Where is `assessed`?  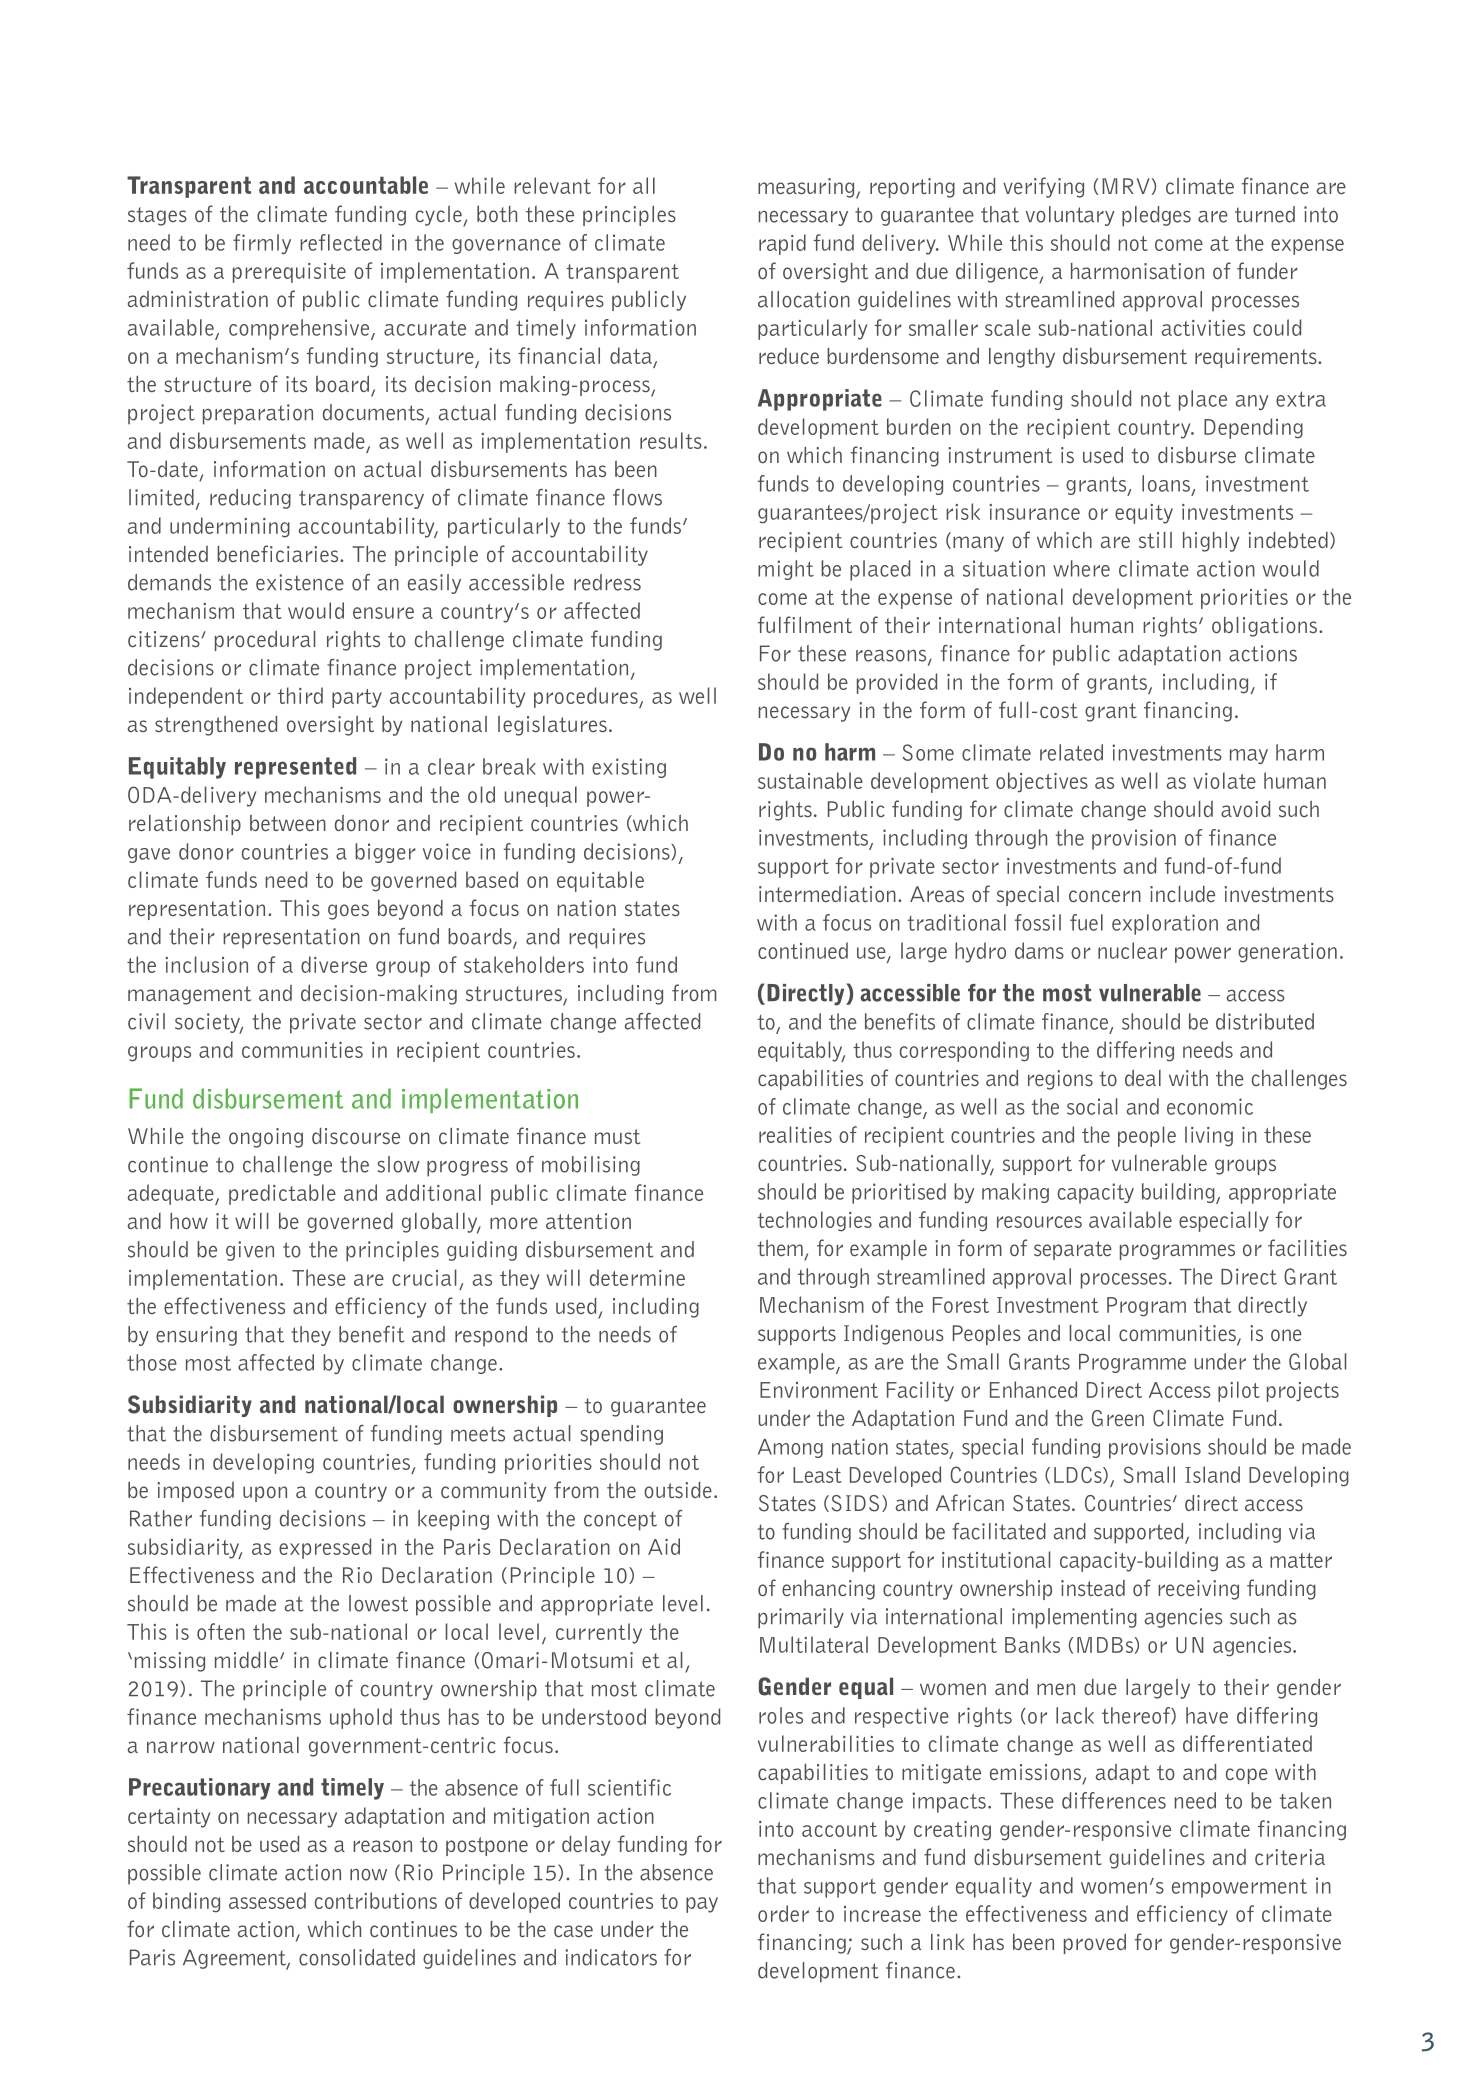 assessed is located at coordinates (267, 1900).
